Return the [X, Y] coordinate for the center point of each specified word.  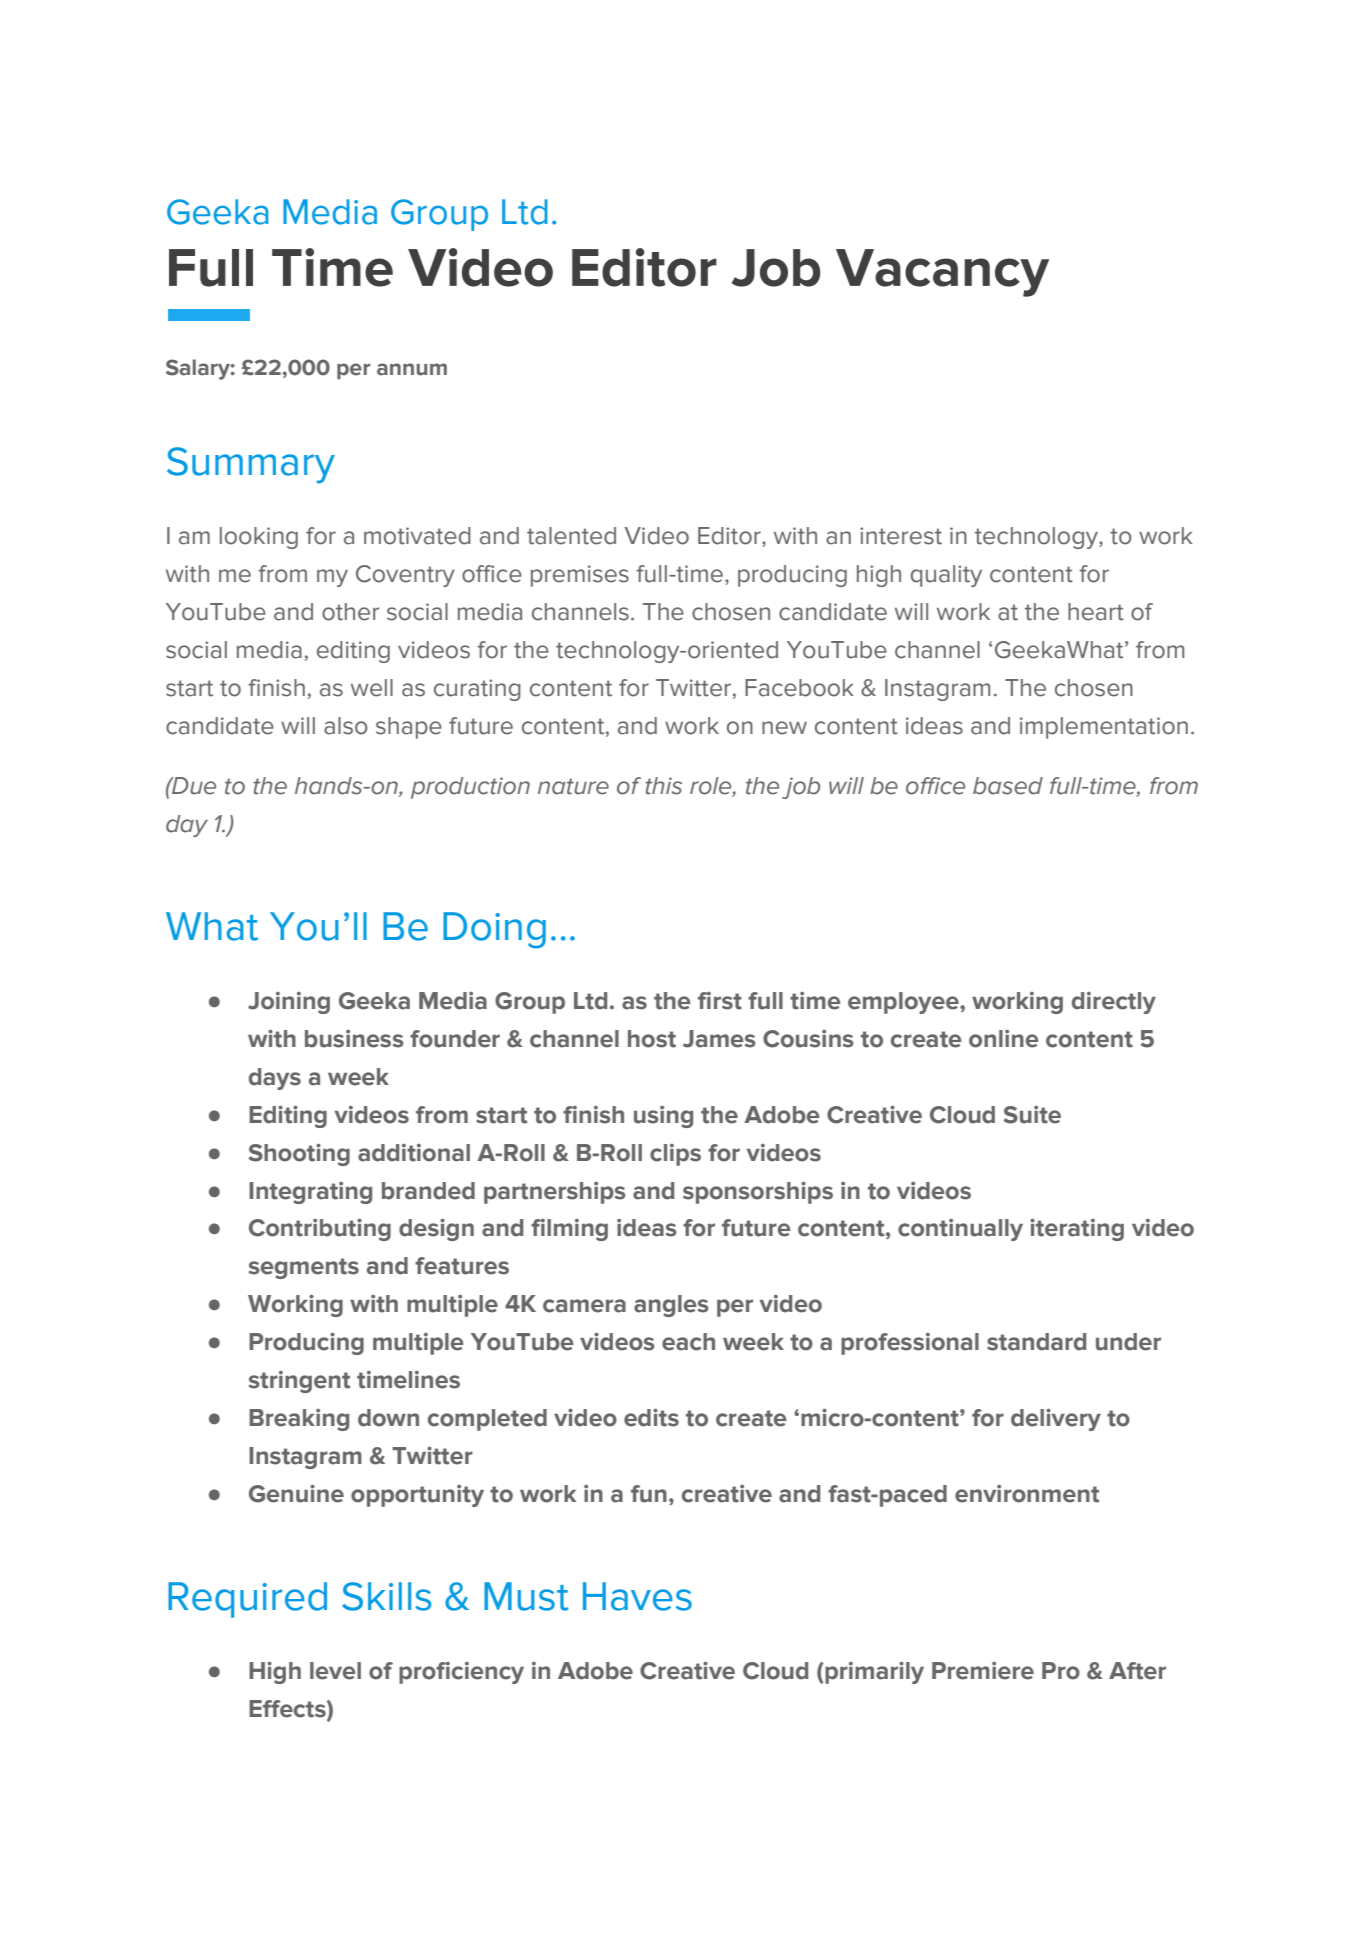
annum [412, 369]
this [664, 786]
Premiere [983, 1671]
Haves [637, 1596]
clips [675, 1155]
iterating [1077, 1229]
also [346, 726]
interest [901, 536]
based [1008, 786]
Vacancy [942, 273]
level [335, 1671]
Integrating [310, 1193]
